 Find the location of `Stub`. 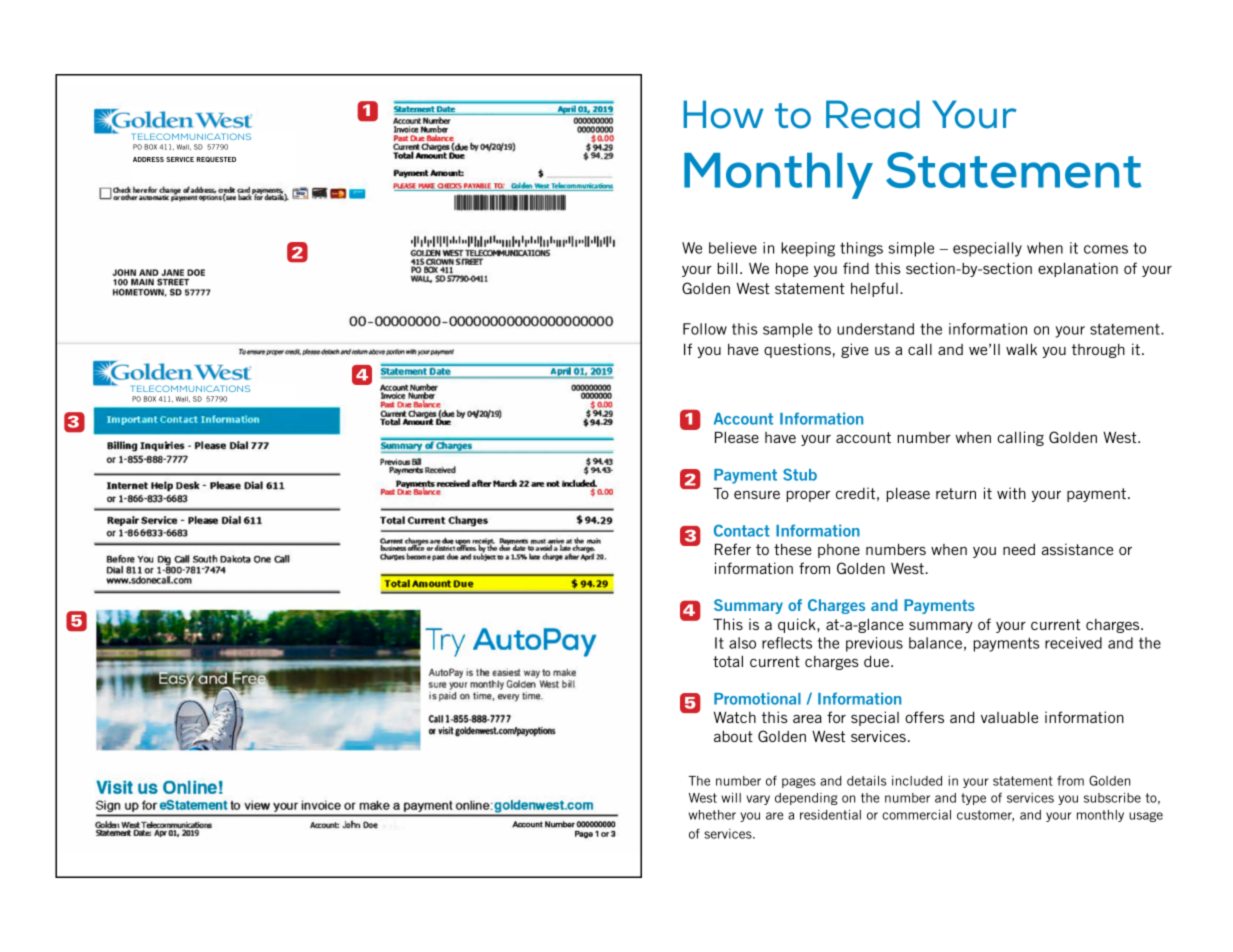

Stub is located at coordinates (800, 474).
